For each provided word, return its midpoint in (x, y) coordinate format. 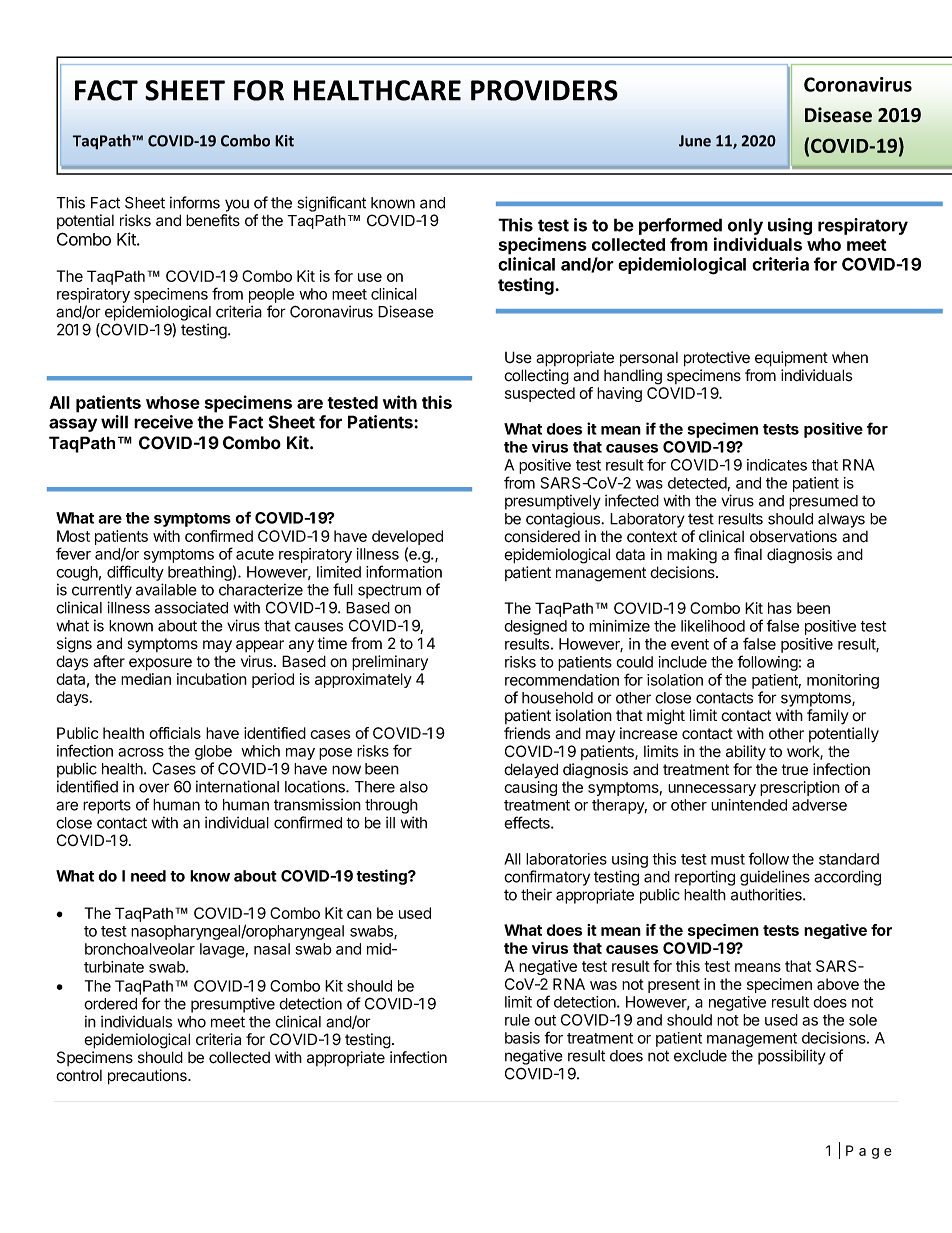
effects (528, 822)
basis (522, 1038)
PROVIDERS (544, 90)
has (780, 608)
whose (173, 402)
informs (195, 202)
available (166, 589)
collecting (536, 377)
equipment (791, 359)
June (695, 141)
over (154, 788)
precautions (148, 1077)
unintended (749, 805)
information (404, 571)
